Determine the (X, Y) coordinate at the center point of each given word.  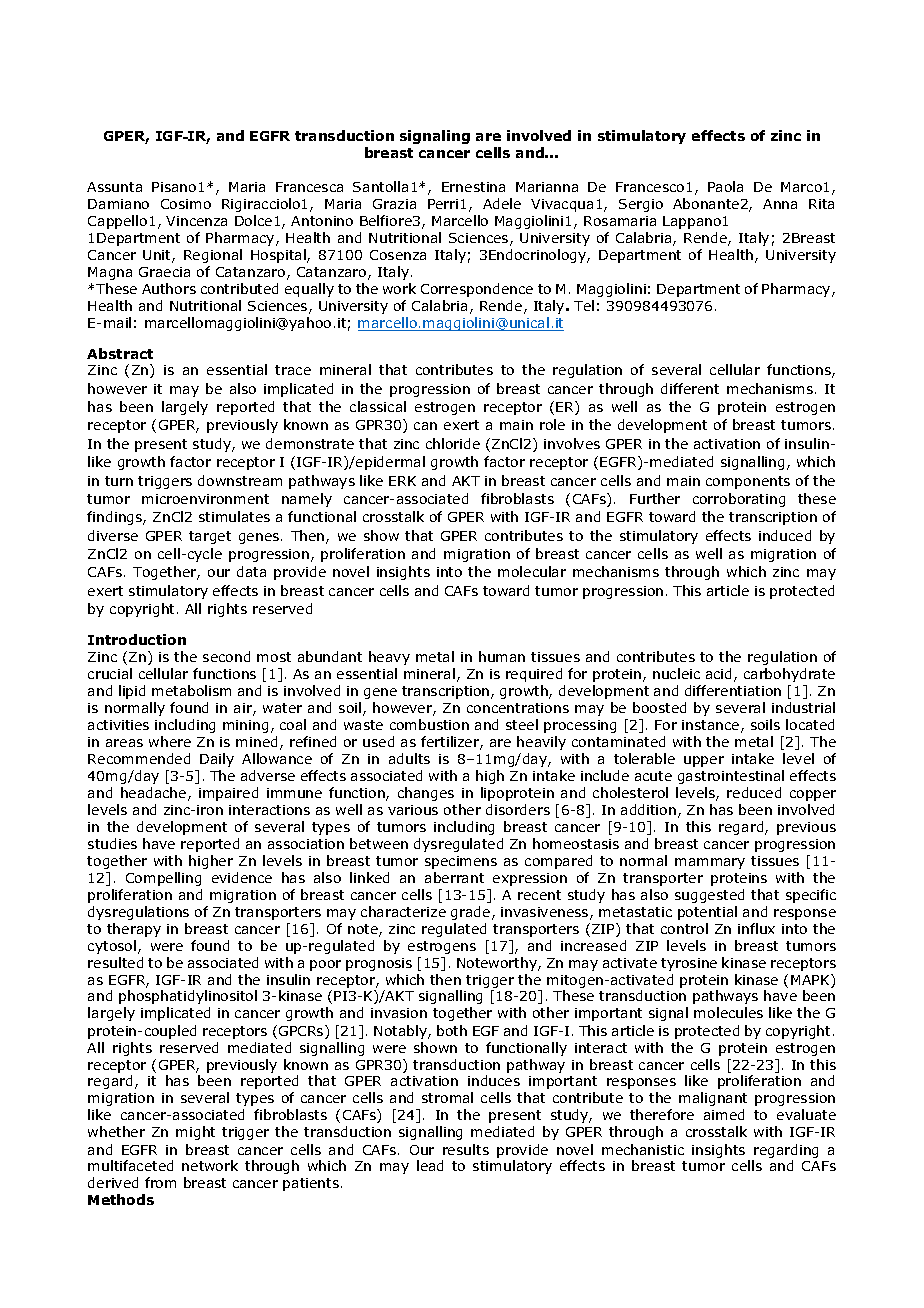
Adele (502, 203)
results (466, 1149)
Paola (725, 186)
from (160, 1182)
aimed (724, 1114)
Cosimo (186, 204)
